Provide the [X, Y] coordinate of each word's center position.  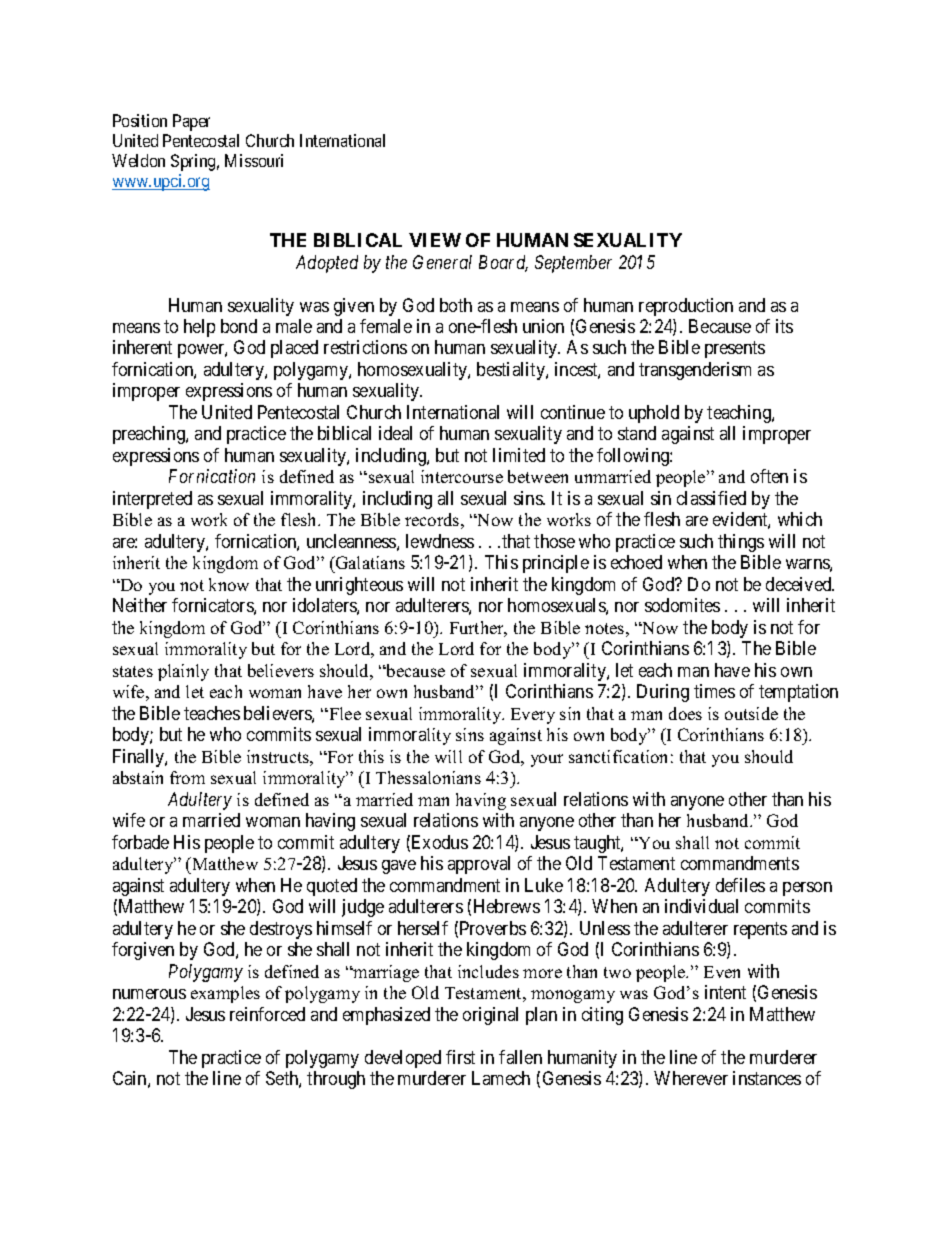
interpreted [152, 500]
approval [479, 865]
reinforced [267, 1014]
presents [735, 350]
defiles [740, 885]
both [456, 305]
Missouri [254, 160]
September [573, 264]
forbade [140, 842]
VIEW [435, 240]
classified [711, 498]
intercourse [462, 476]
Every [533, 716]
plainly [183, 672]
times [714, 691]
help [199, 328]
